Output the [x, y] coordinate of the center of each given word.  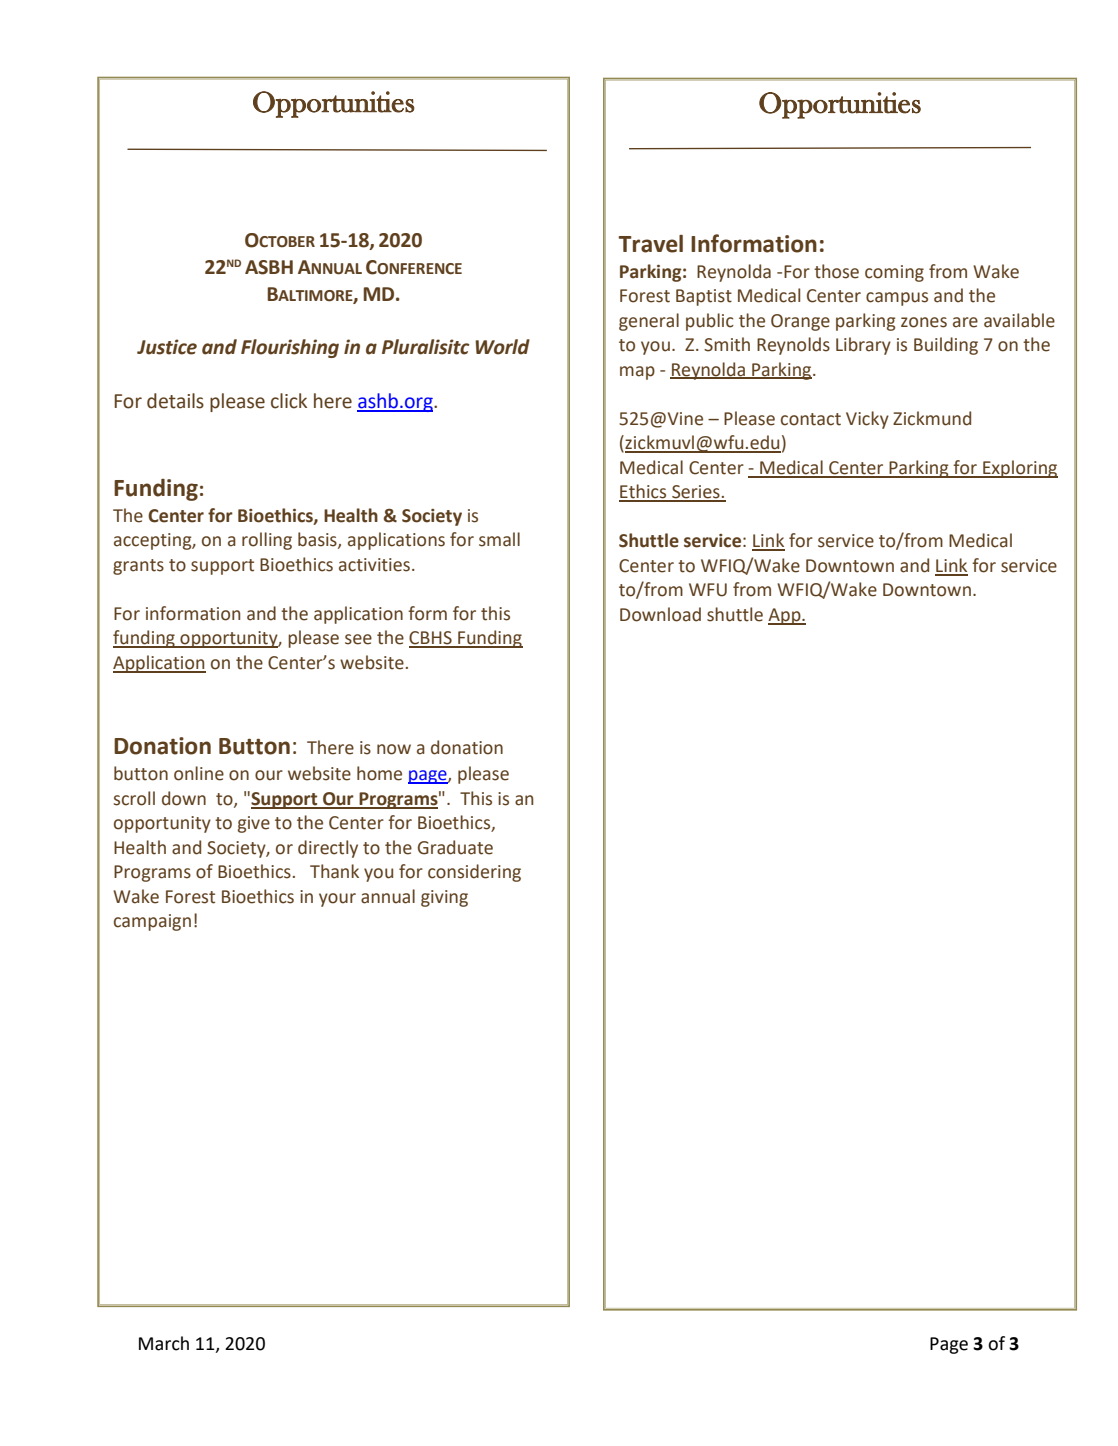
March [164, 1343]
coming [894, 273]
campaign [152, 922]
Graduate [455, 847]
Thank [334, 871]
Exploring [1019, 469]
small [499, 539]
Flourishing [290, 348]
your [337, 900]
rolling [267, 541]
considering [474, 873]
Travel [650, 244]
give [254, 824]
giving [444, 898]
